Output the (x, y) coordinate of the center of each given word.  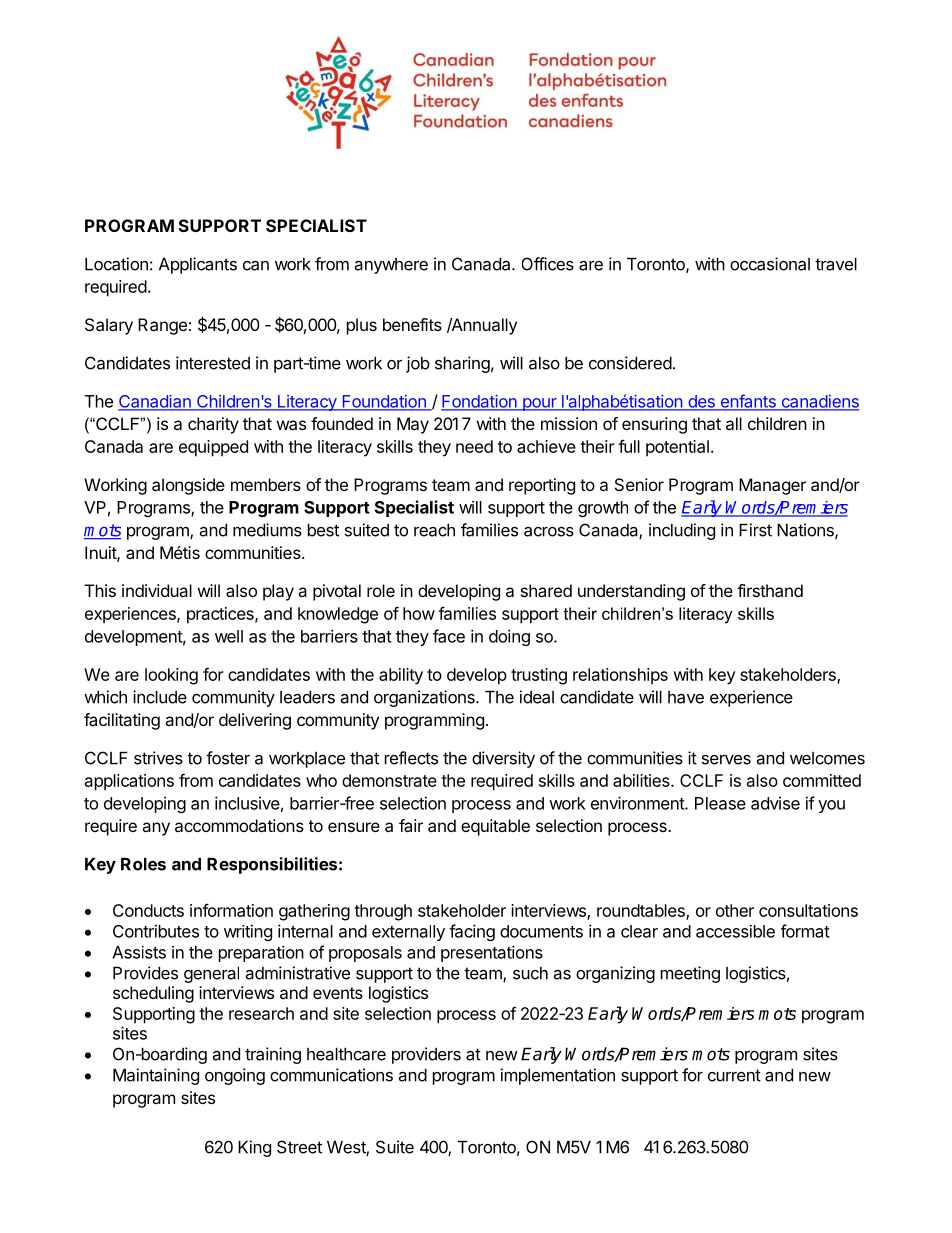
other (735, 910)
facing (472, 932)
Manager (772, 486)
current (734, 1075)
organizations (425, 698)
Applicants (198, 265)
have (686, 697)
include (160, 697)
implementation (558, 1076)
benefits (412, 324)
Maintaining (156, 1076)
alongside (188, 486)
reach (434, 530)
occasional (770, 264)
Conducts (148, 910)
